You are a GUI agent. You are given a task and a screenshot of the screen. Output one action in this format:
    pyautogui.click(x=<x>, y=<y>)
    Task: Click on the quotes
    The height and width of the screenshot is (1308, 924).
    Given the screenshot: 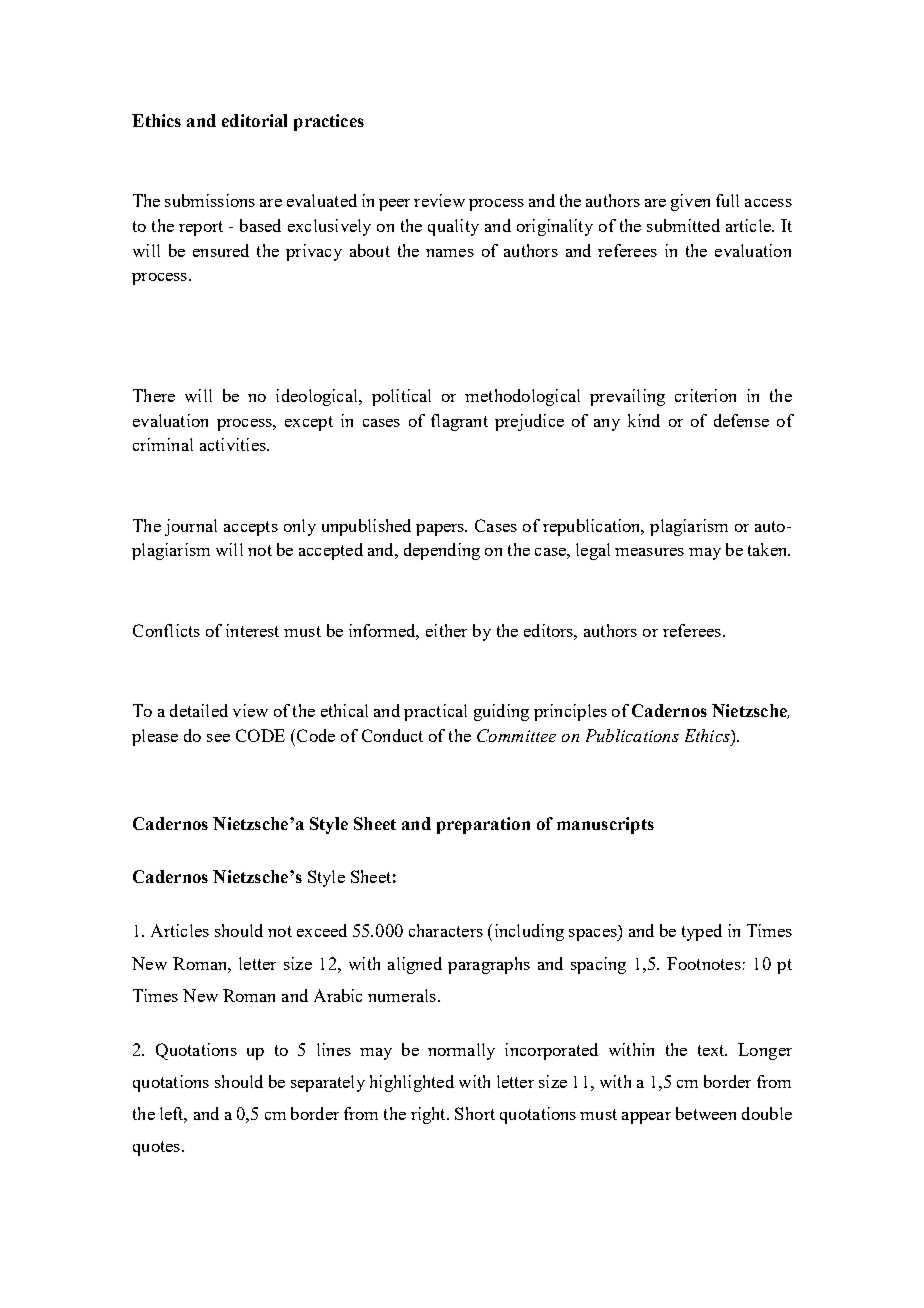 What is the action you would take?
    pyautogui.click(x=156, y=1148)
